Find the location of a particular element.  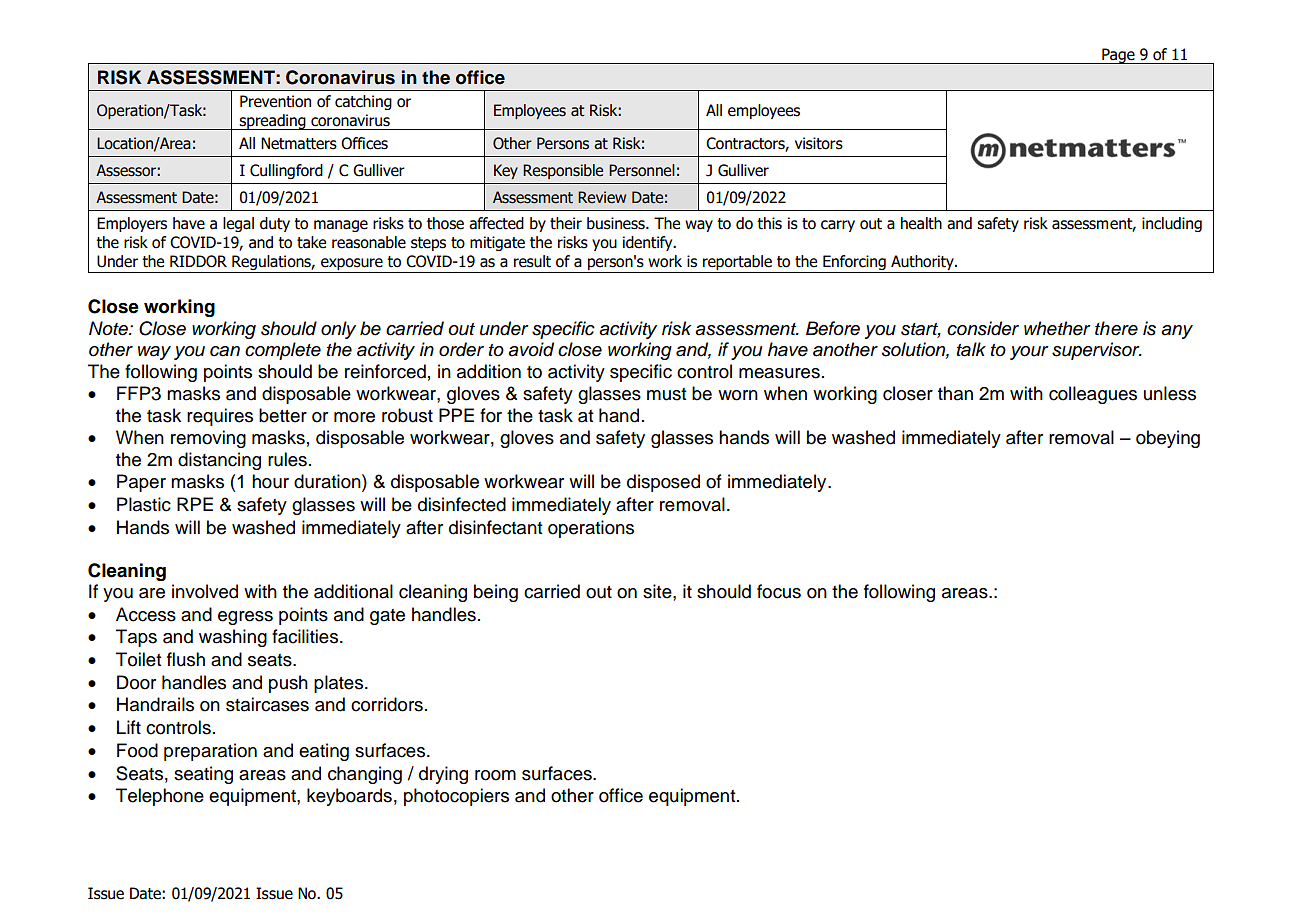

legal is located at coordinates (238, 224).
